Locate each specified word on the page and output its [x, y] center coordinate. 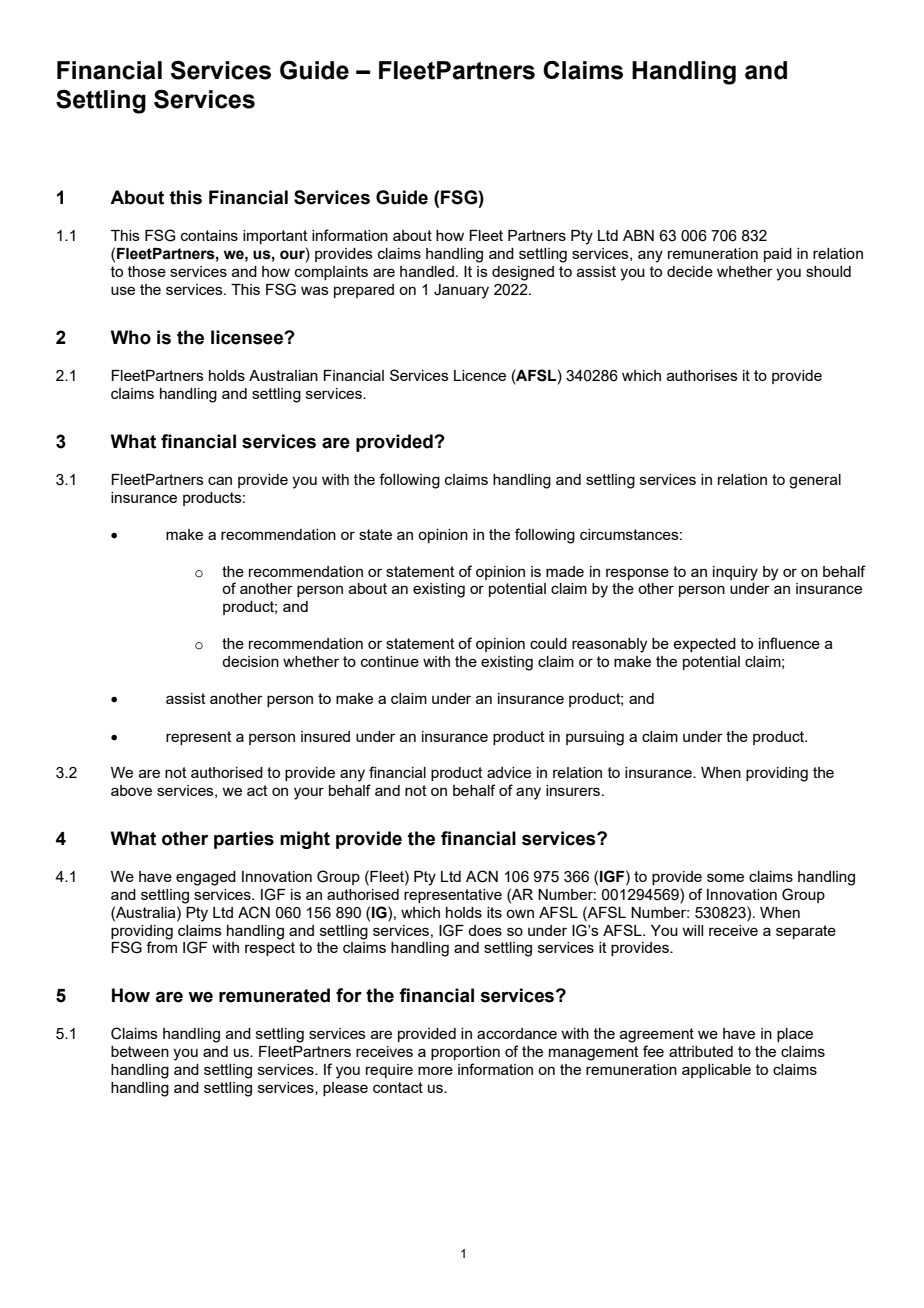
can [220, 480]
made [565, 571]
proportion [465, 1053]
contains [209, 235]
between [140, 1051]
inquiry [735, 573]
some [725, 877]
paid [778, 255]
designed [523, 273]
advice [509, 772]
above [131, 790]
